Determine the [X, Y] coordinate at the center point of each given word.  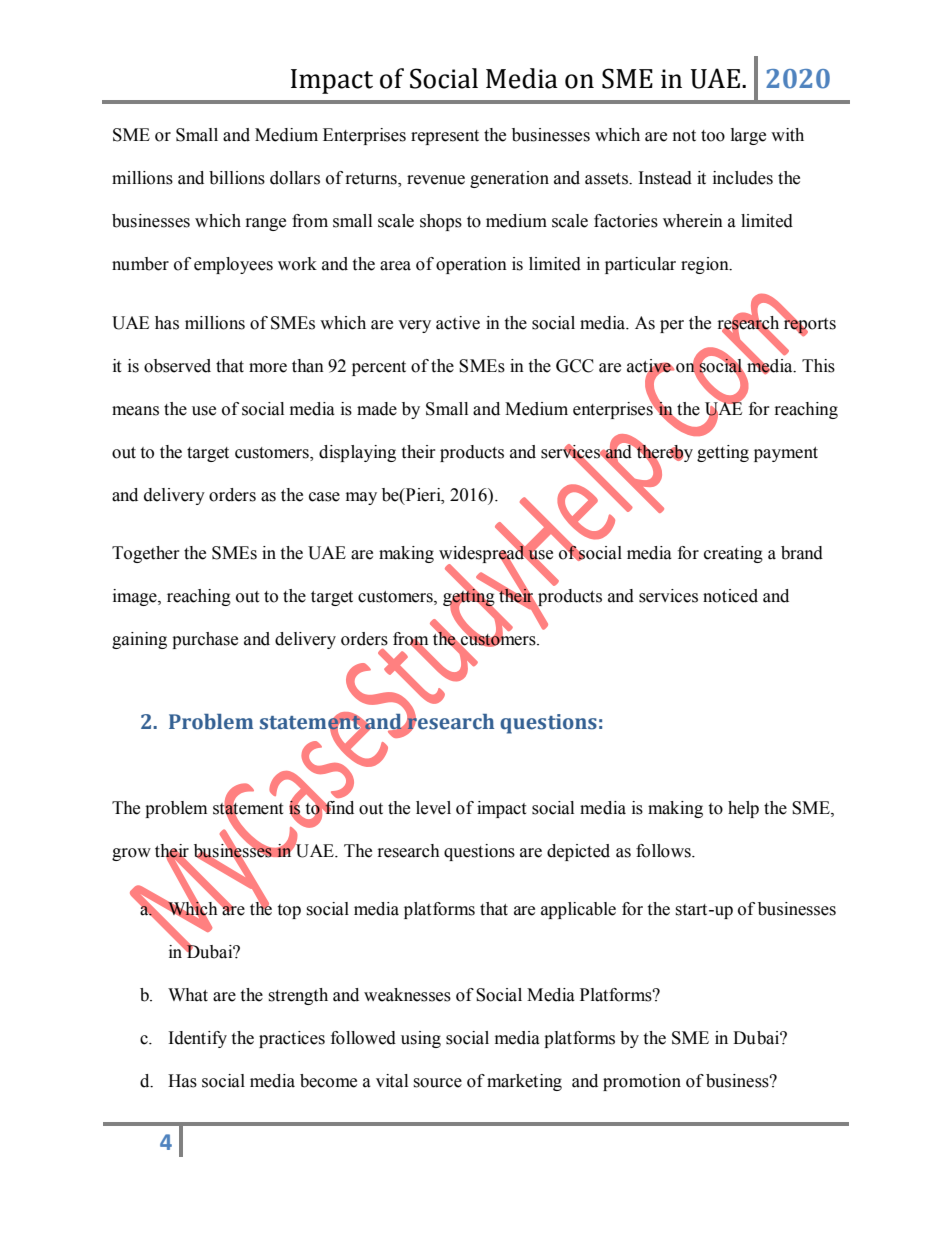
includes [743, 178]
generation [509, 179]
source [437, 1083]
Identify [198, 1039]
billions [237, 178]
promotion [642, 1082]
